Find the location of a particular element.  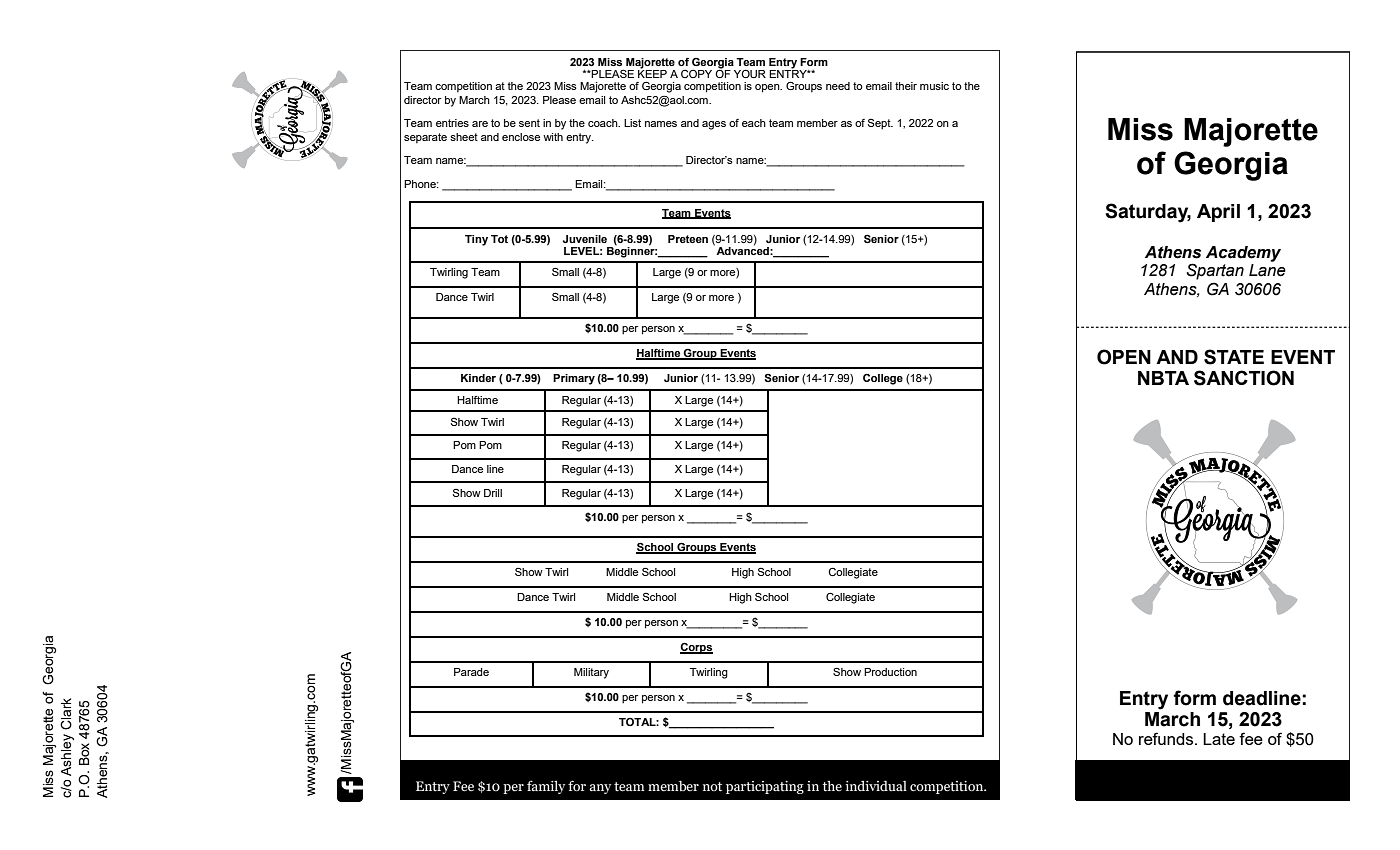

music is located at coordinates (934, 86).
